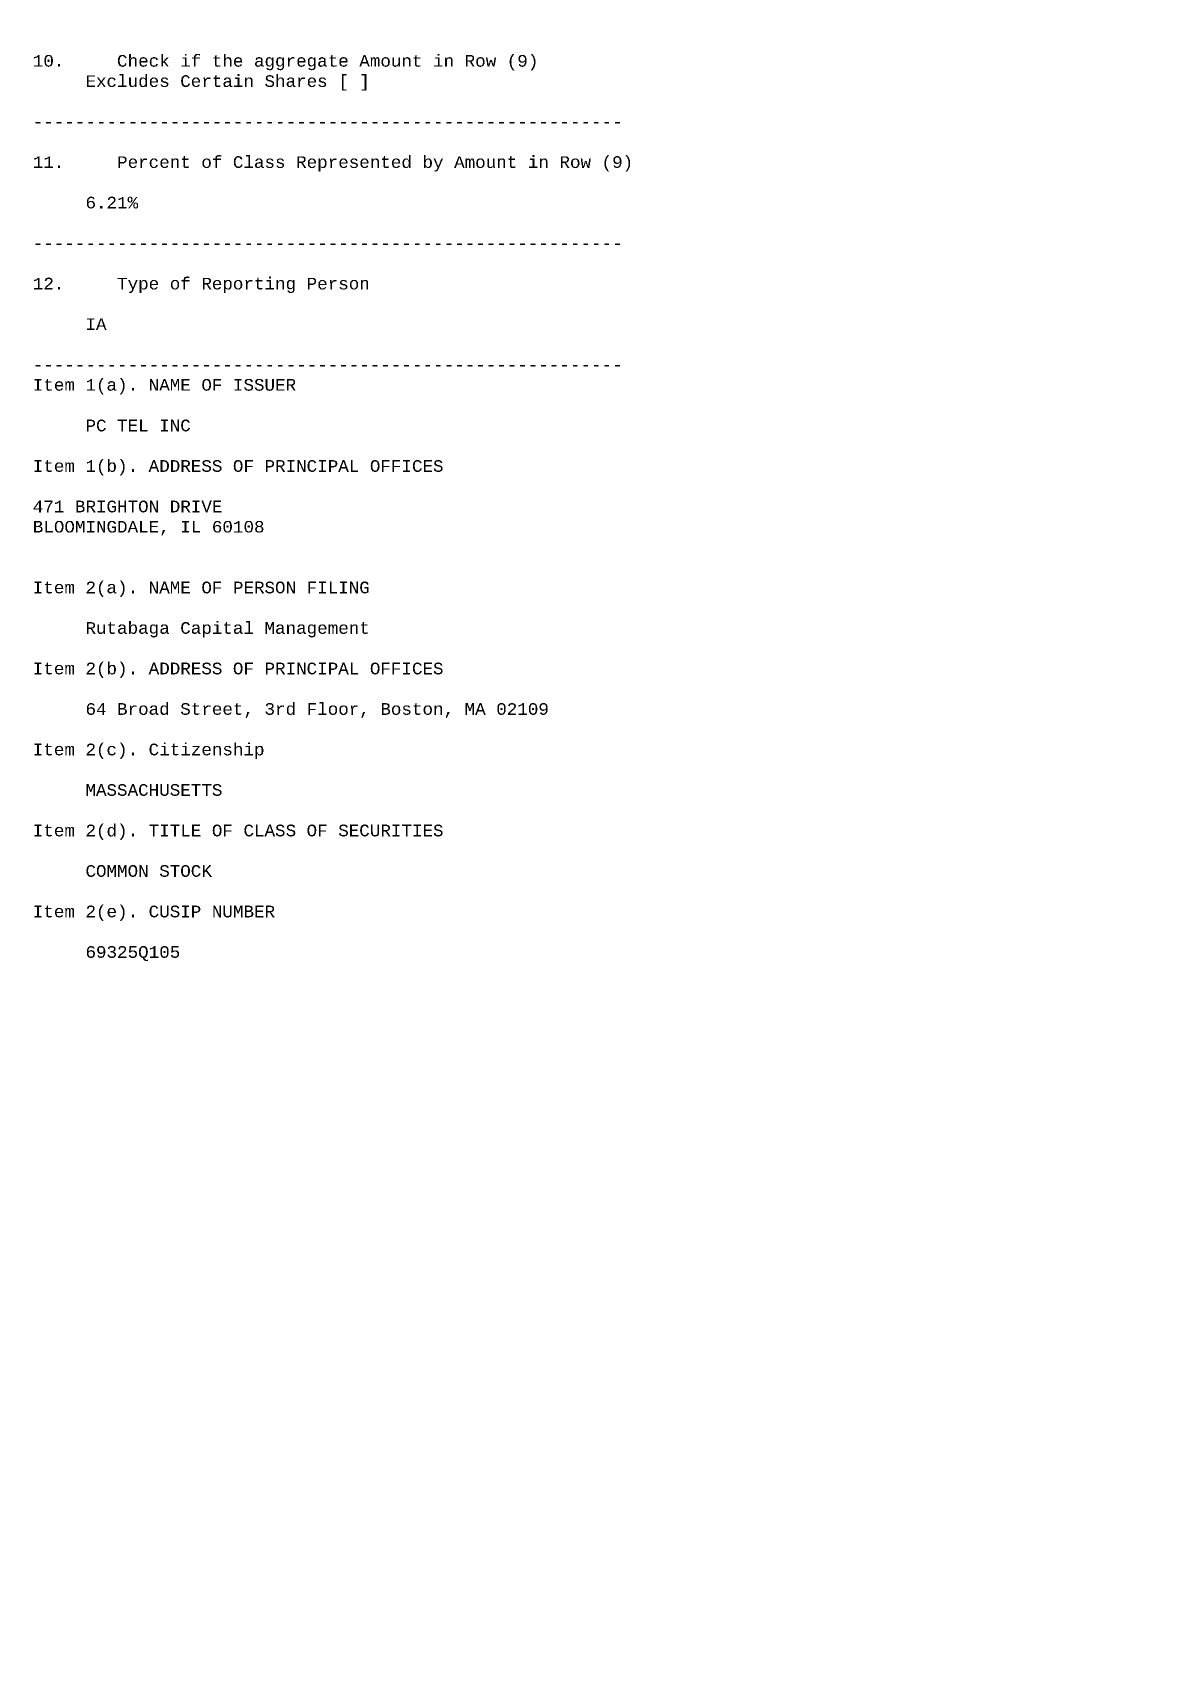 The image size is (1190, 1684). What do you see at coordinates (117, 506) in the image?
I see `BRIGHTON` at bounding box center [117, 506].
